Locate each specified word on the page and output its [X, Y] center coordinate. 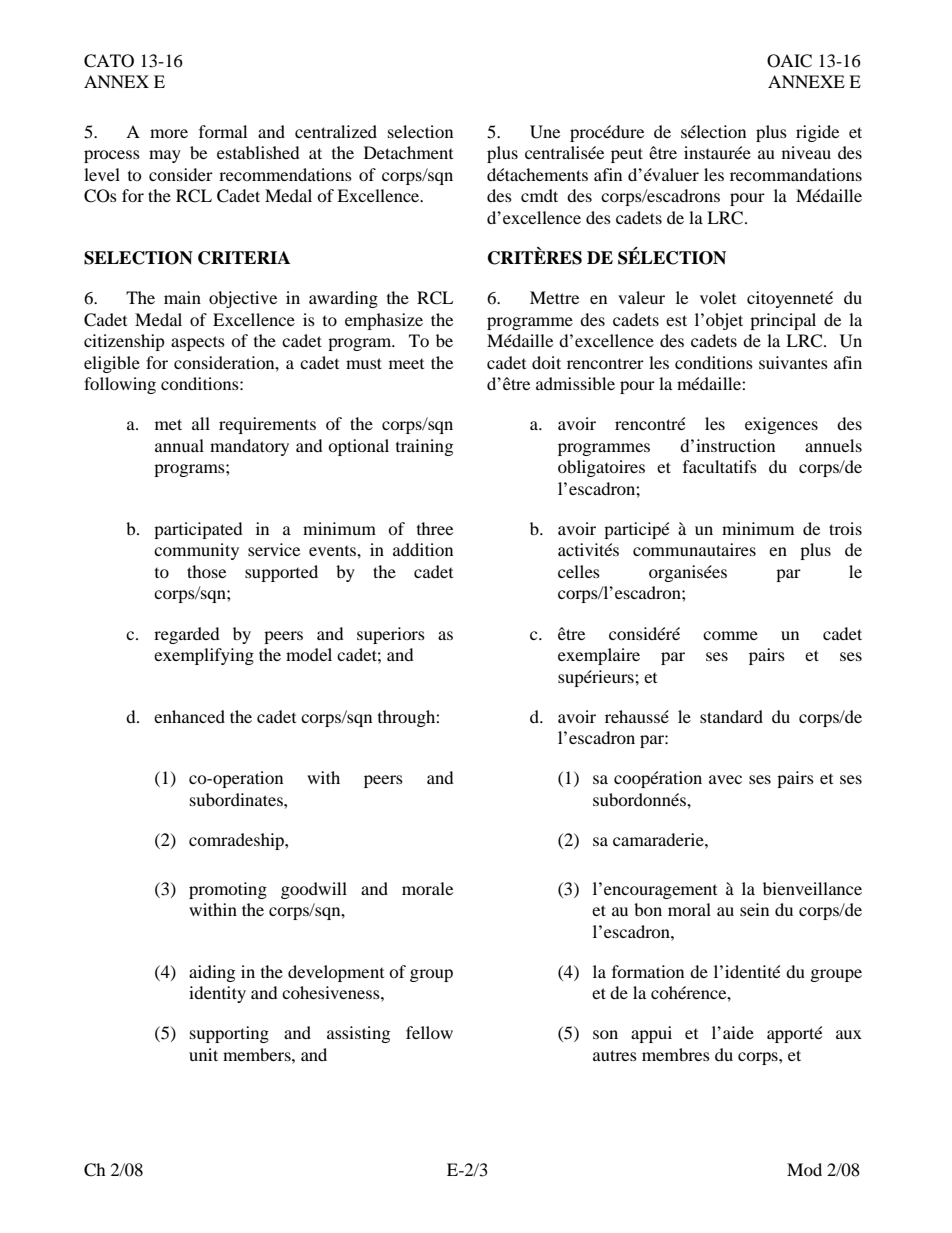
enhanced [189, 716]
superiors [391, 635]
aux [849, 1034]
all [201, 423]
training [424, 447]
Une [545, 132]
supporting [229, 1034]
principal [783, 321]
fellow [429, 1032]
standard [731, 716]
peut [627, 155]
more [169, 133]
